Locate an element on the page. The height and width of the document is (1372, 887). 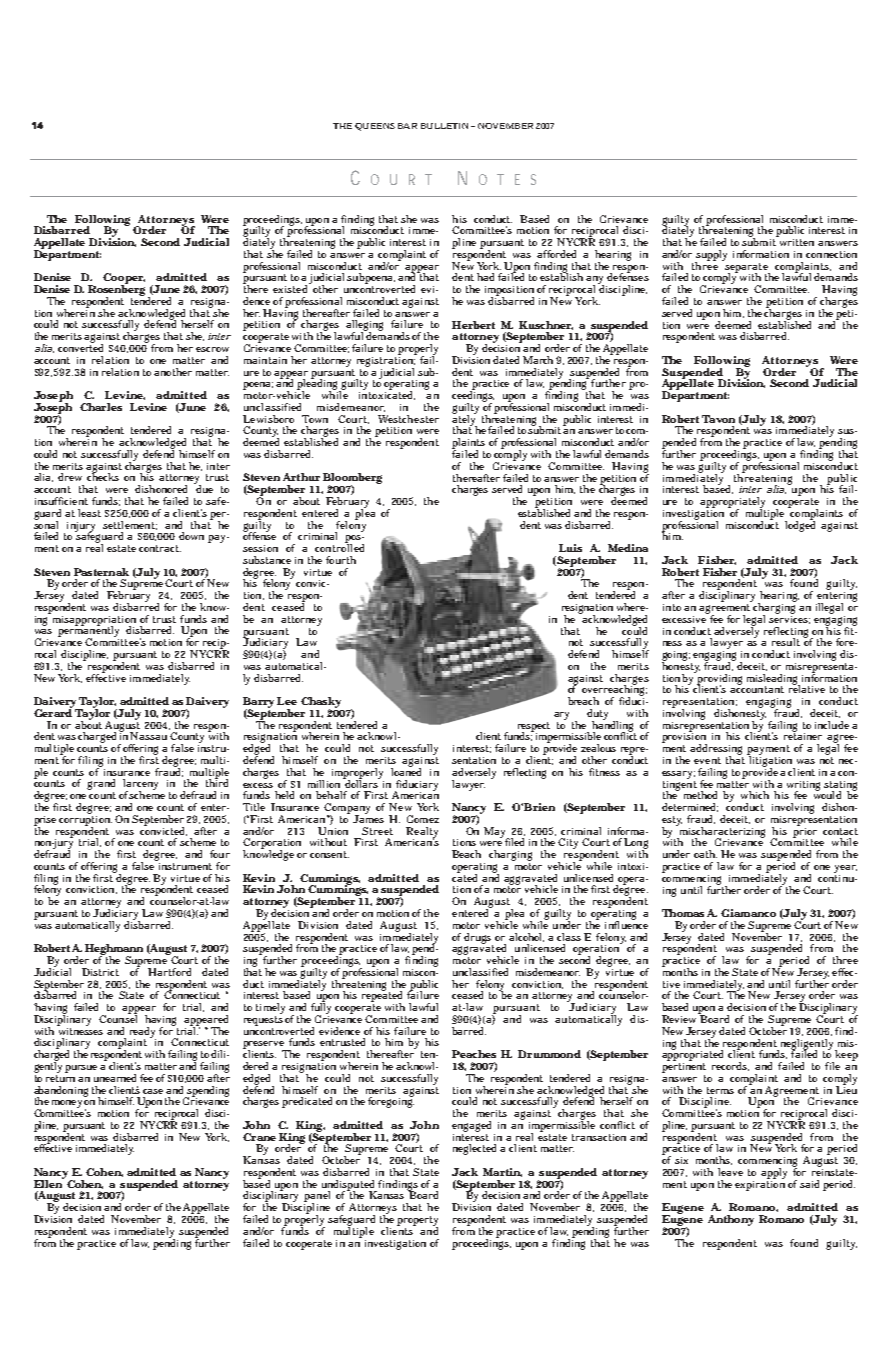
property is located at coordinates (417, 1222).
